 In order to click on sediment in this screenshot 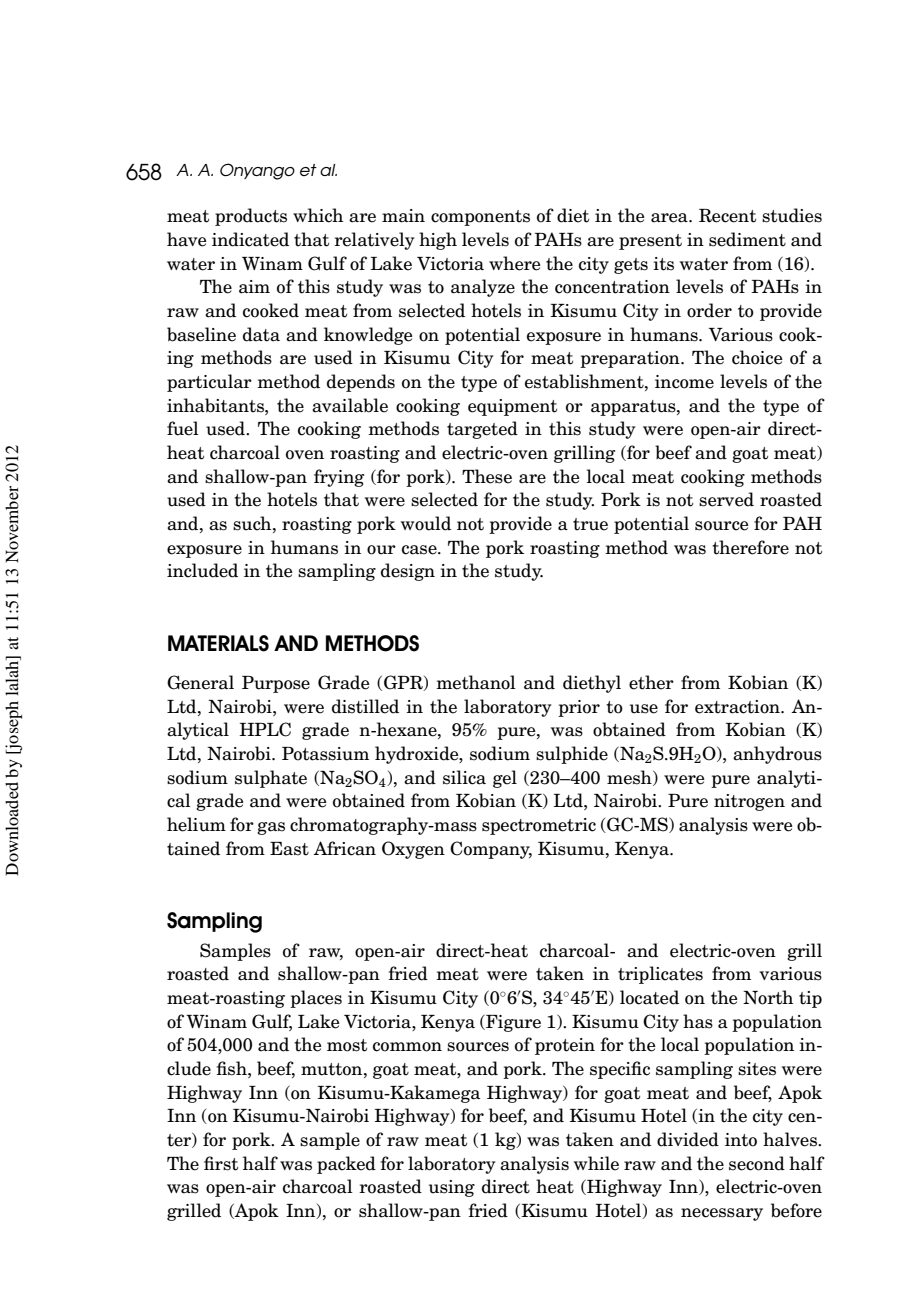, I will do `click(747, 239)`.
